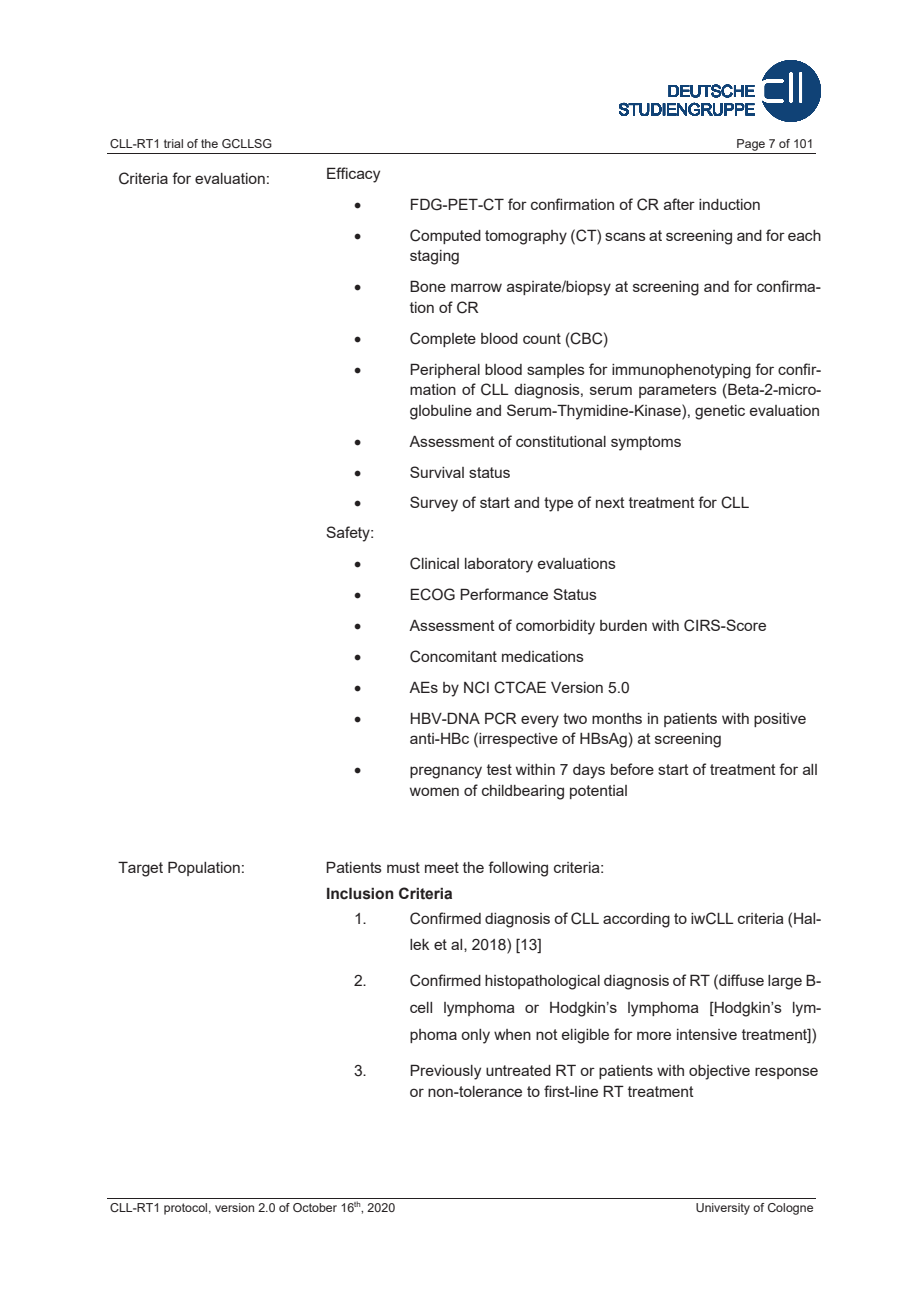  Describe the element at coordinates (315, 1207) in the screenshot. I see `October` at that location.
